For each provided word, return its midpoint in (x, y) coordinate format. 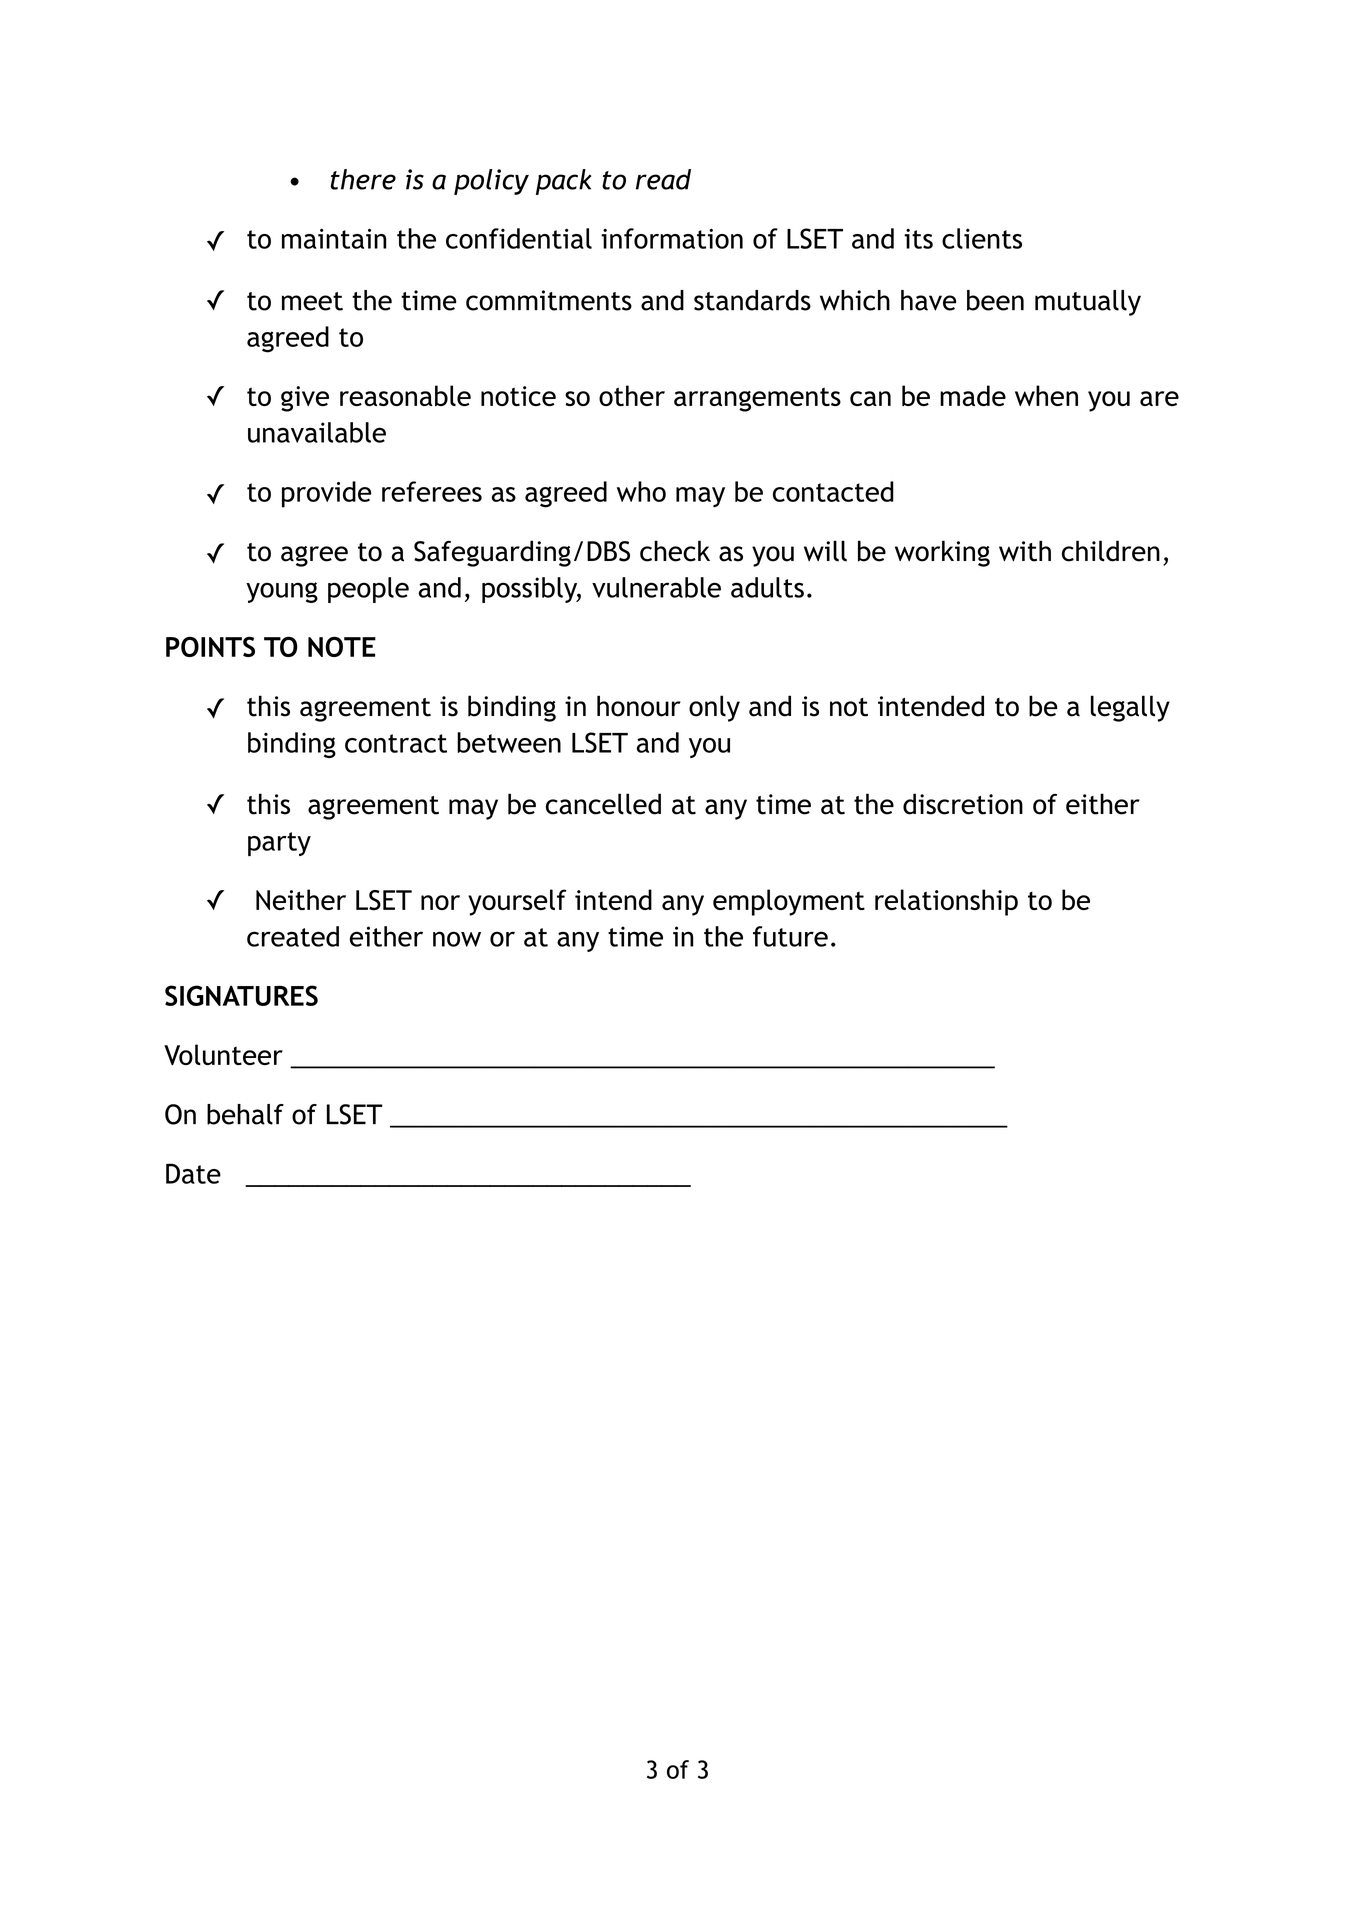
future (790, 936)
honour (639, 706)
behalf (245, 1114)
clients (982, 238)
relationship (946, 902)
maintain (334, 238)
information (672, 238)
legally (1130, 708)
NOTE (342, 646)
